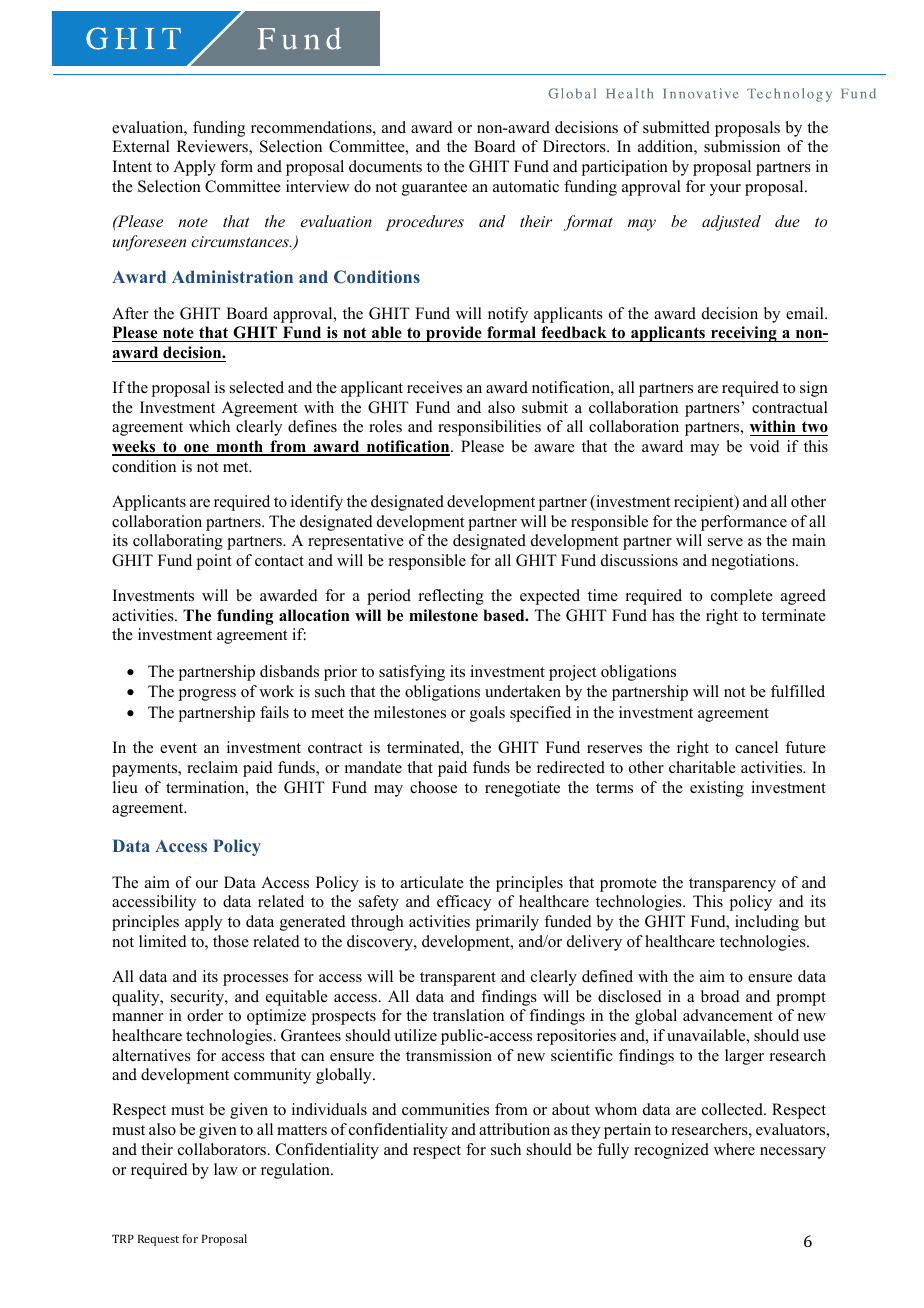 This screenshot has height=1308, width=924. What do you see at coordinates (434, 189) in the screenshot?
I see `guarantee` at bounding box center [434, 189].
